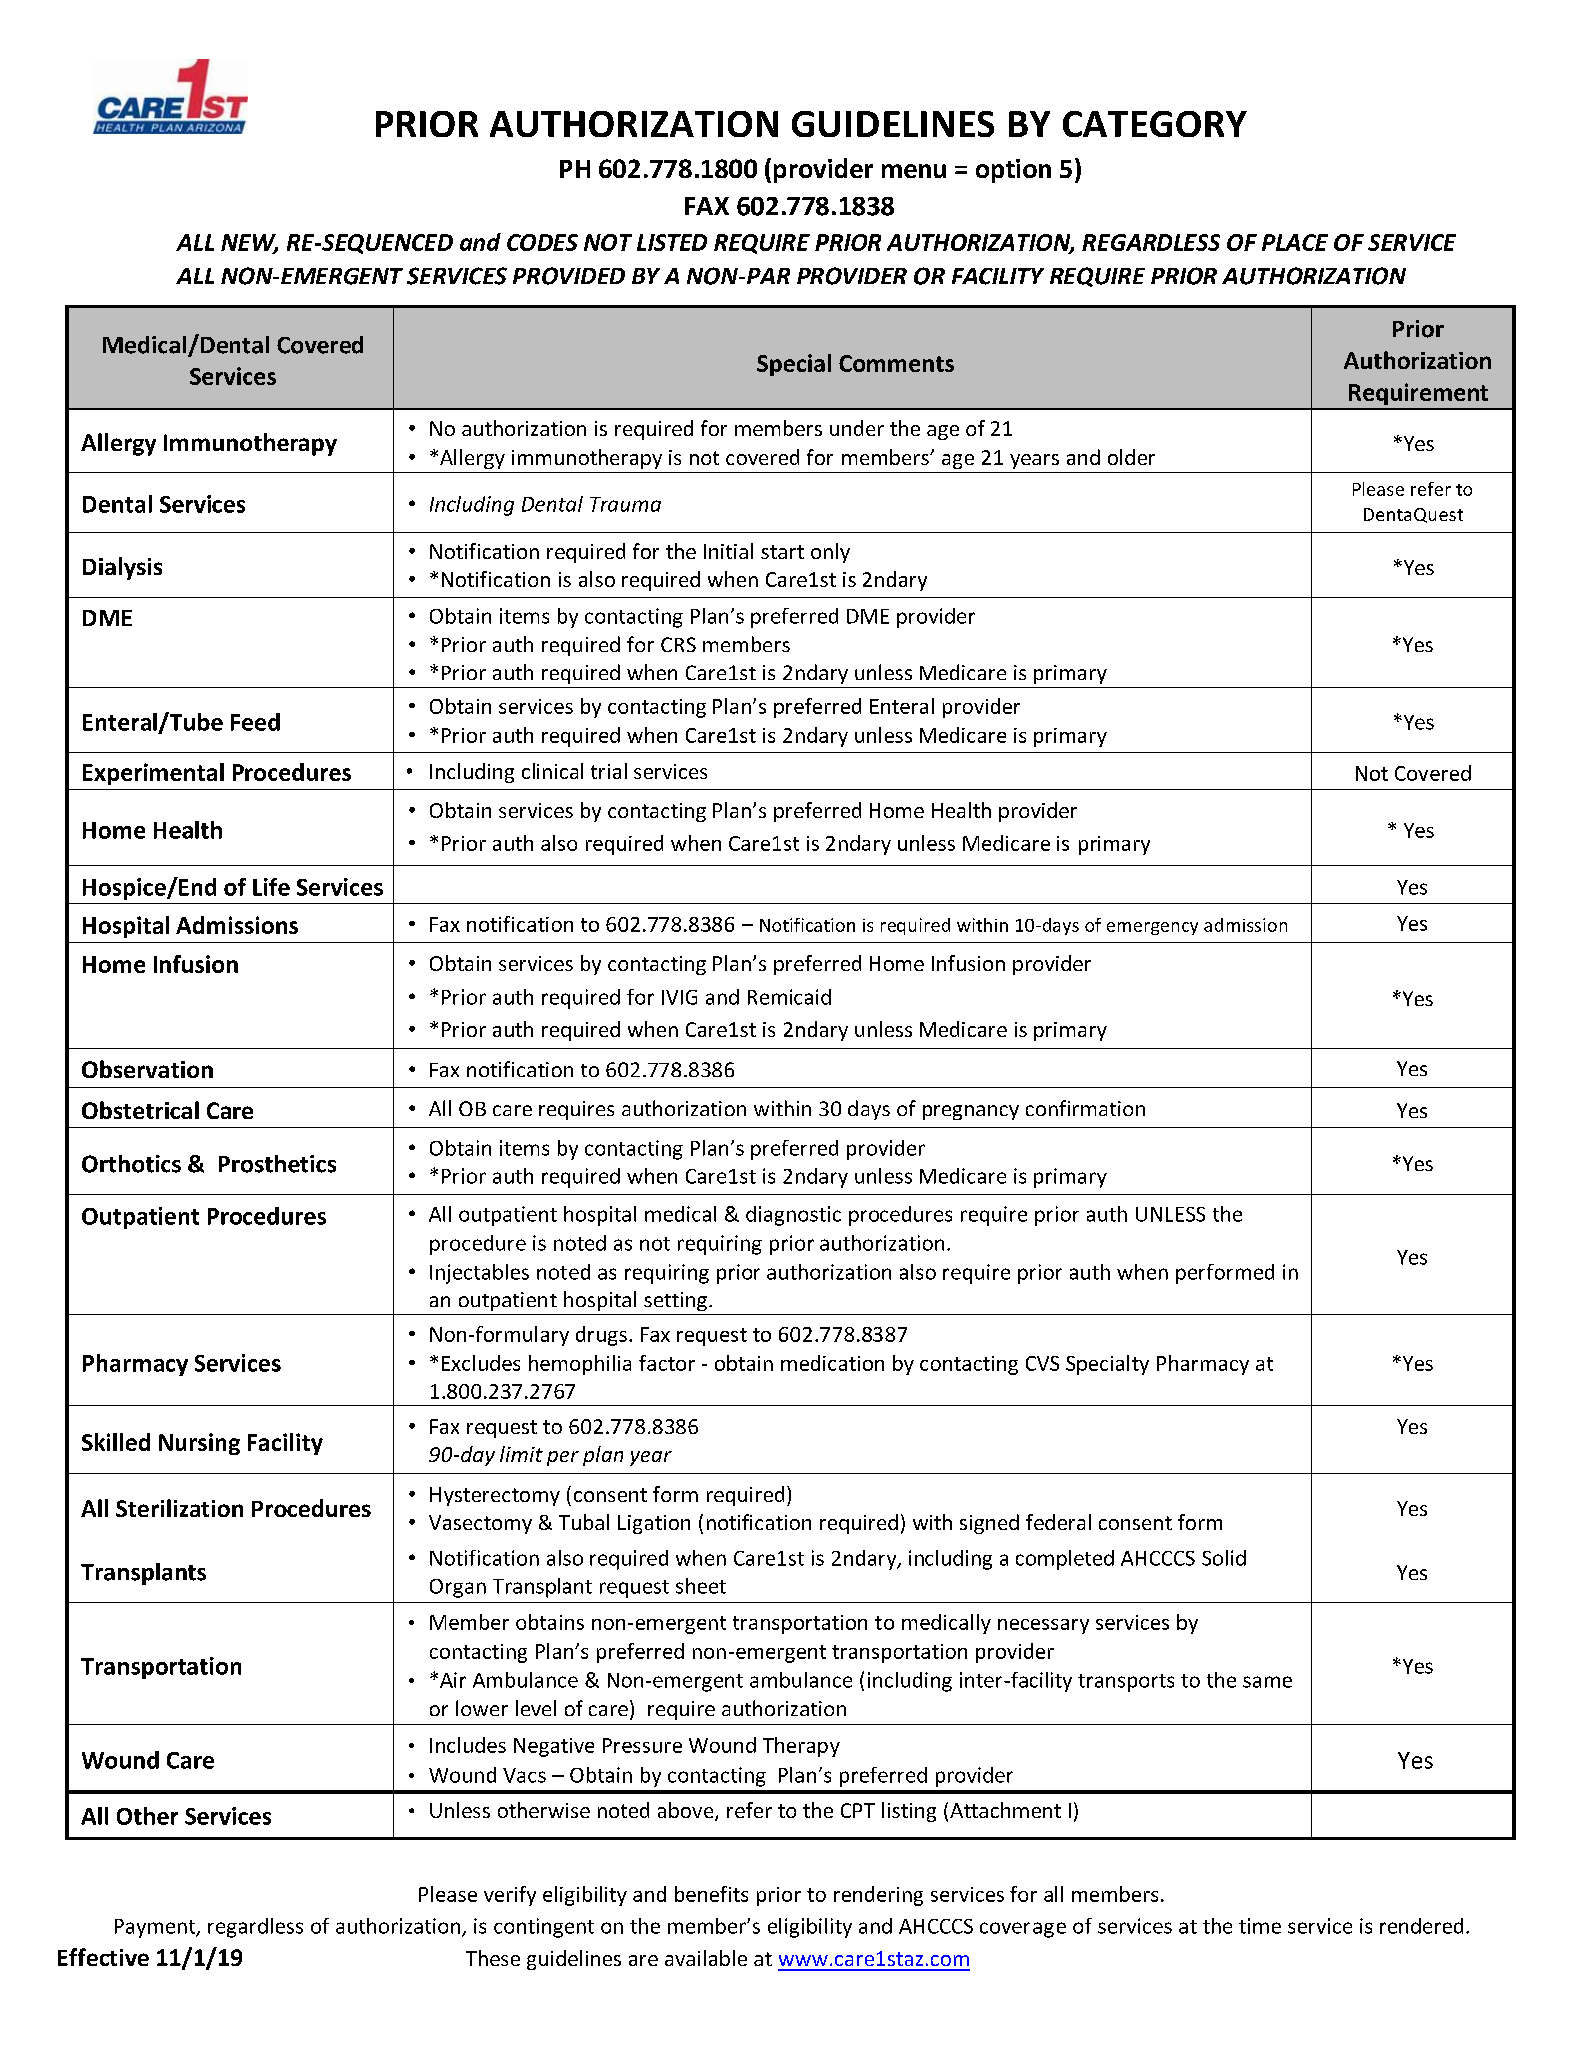 This screenshot has width=1583, height=2049. I want to click on time, so click(1260, 1926).
